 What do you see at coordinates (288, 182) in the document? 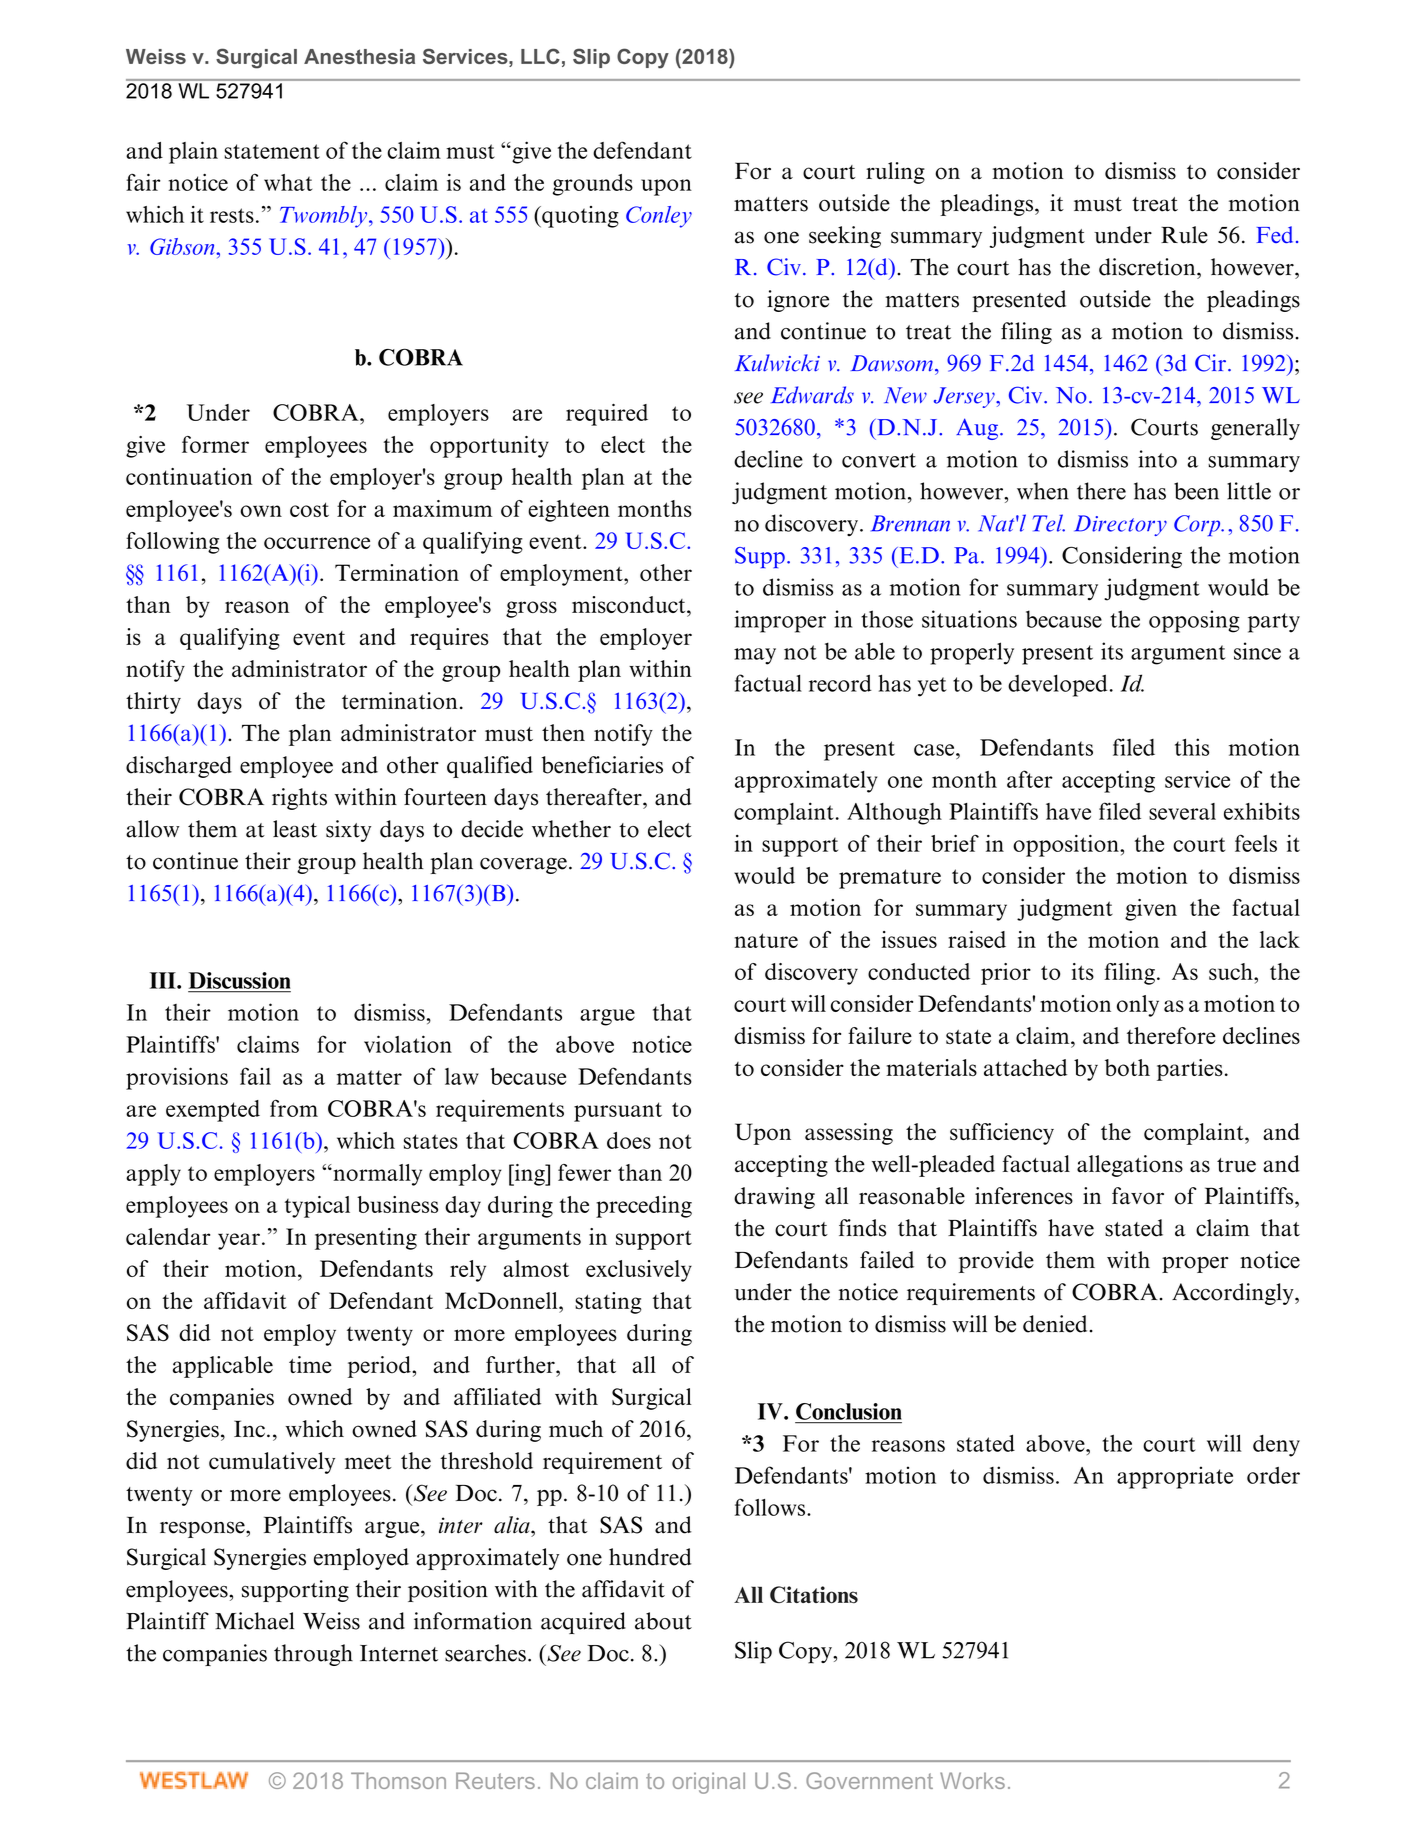
I see `what` at bounding box center [288, 182].
